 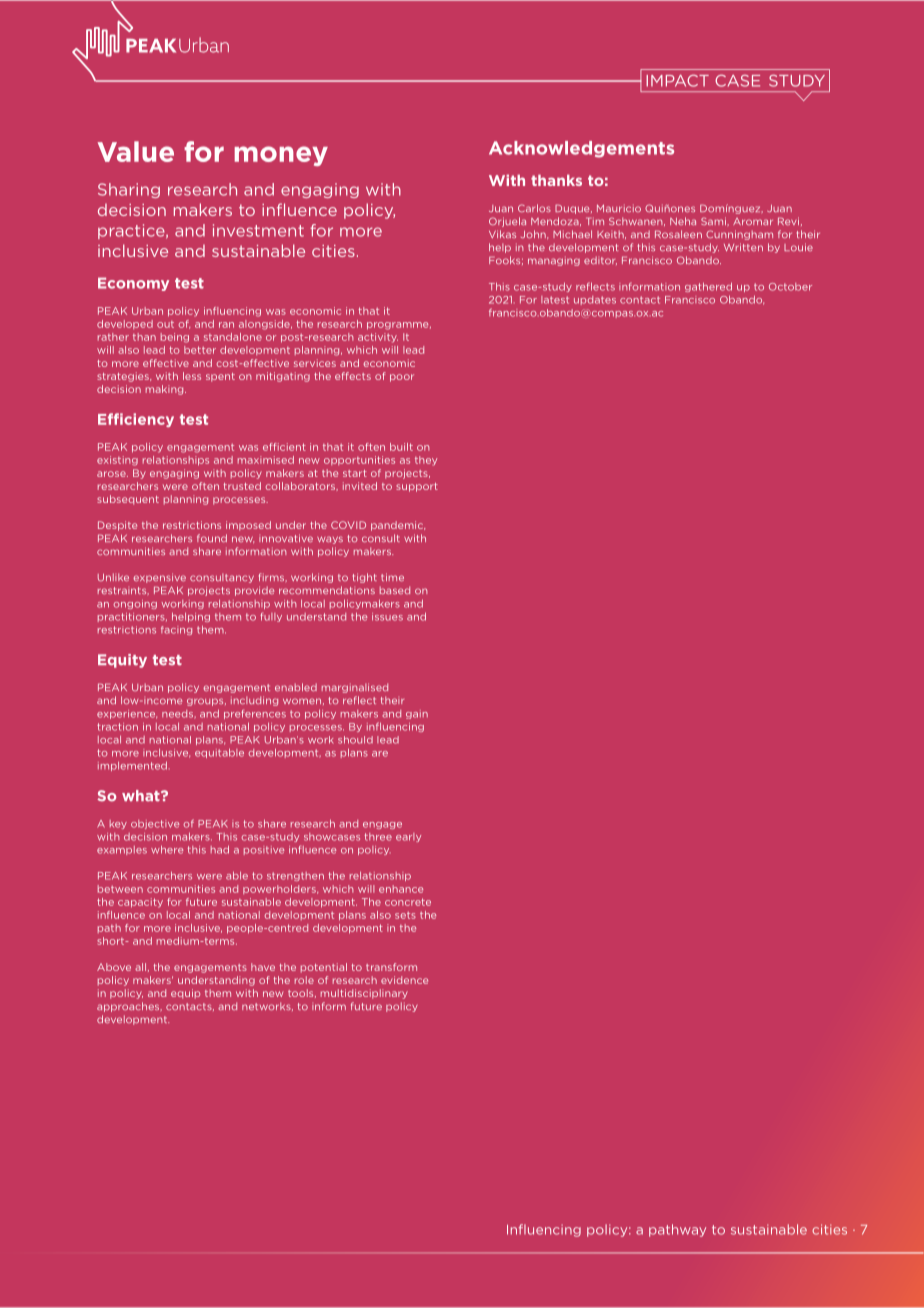 What do you see at coordinates (185, 994) in the screenshot?
I see `equip` at bounding box center [185, 994].
